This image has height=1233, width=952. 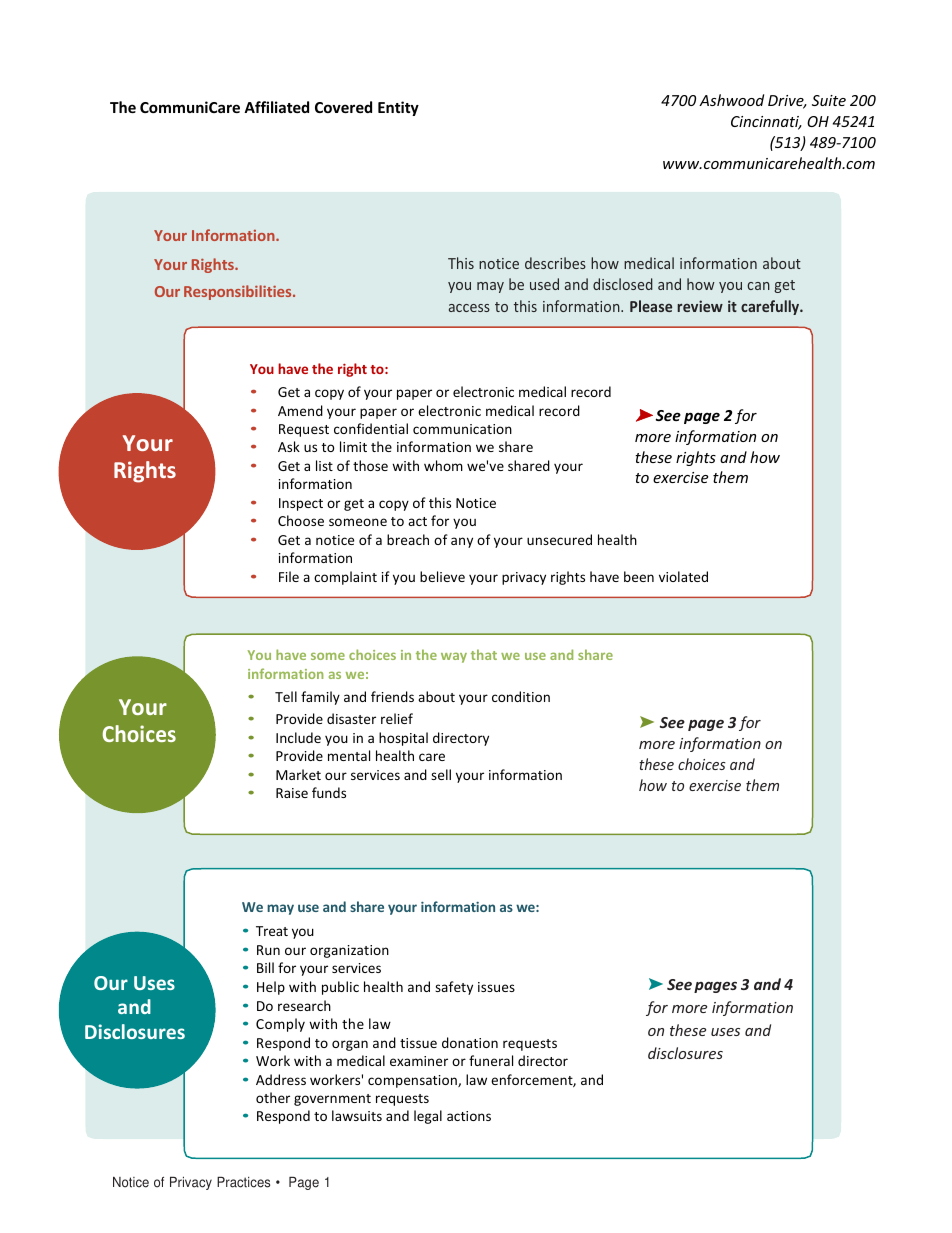 I want to click on Entity, so click(x=398, y=108).
